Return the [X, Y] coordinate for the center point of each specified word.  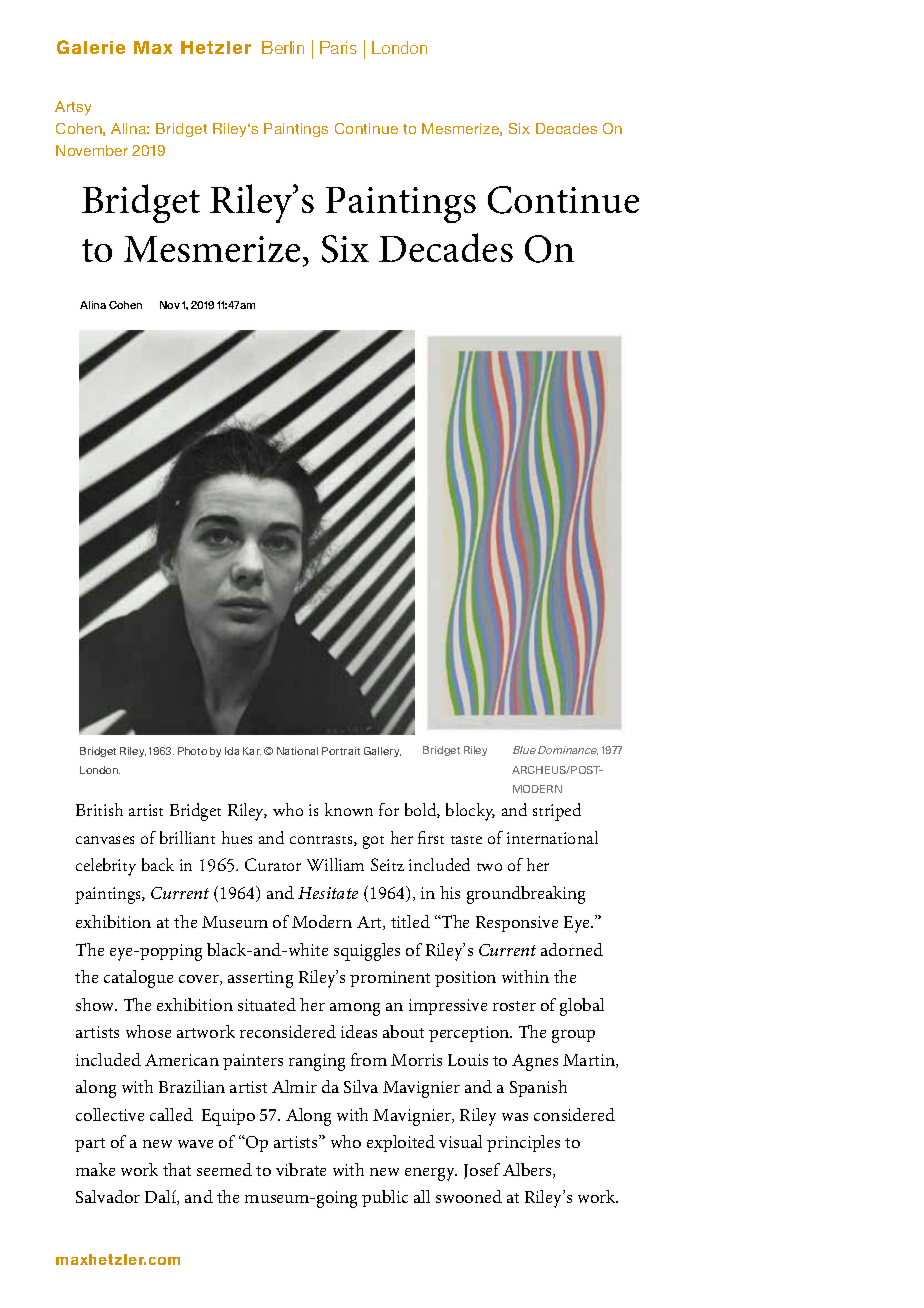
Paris [338, 47]
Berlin [283, 47]
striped [557, 812]
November [92, 150]
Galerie [91, 47]
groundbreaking [526, 895]
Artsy [73, 108]
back [158, 864]
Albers [528, 1170]
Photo [192, 751]
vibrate [301, 1169]
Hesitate [328, 893]
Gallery [382, 752]
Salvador [108, 1196]
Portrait [341, 751]
